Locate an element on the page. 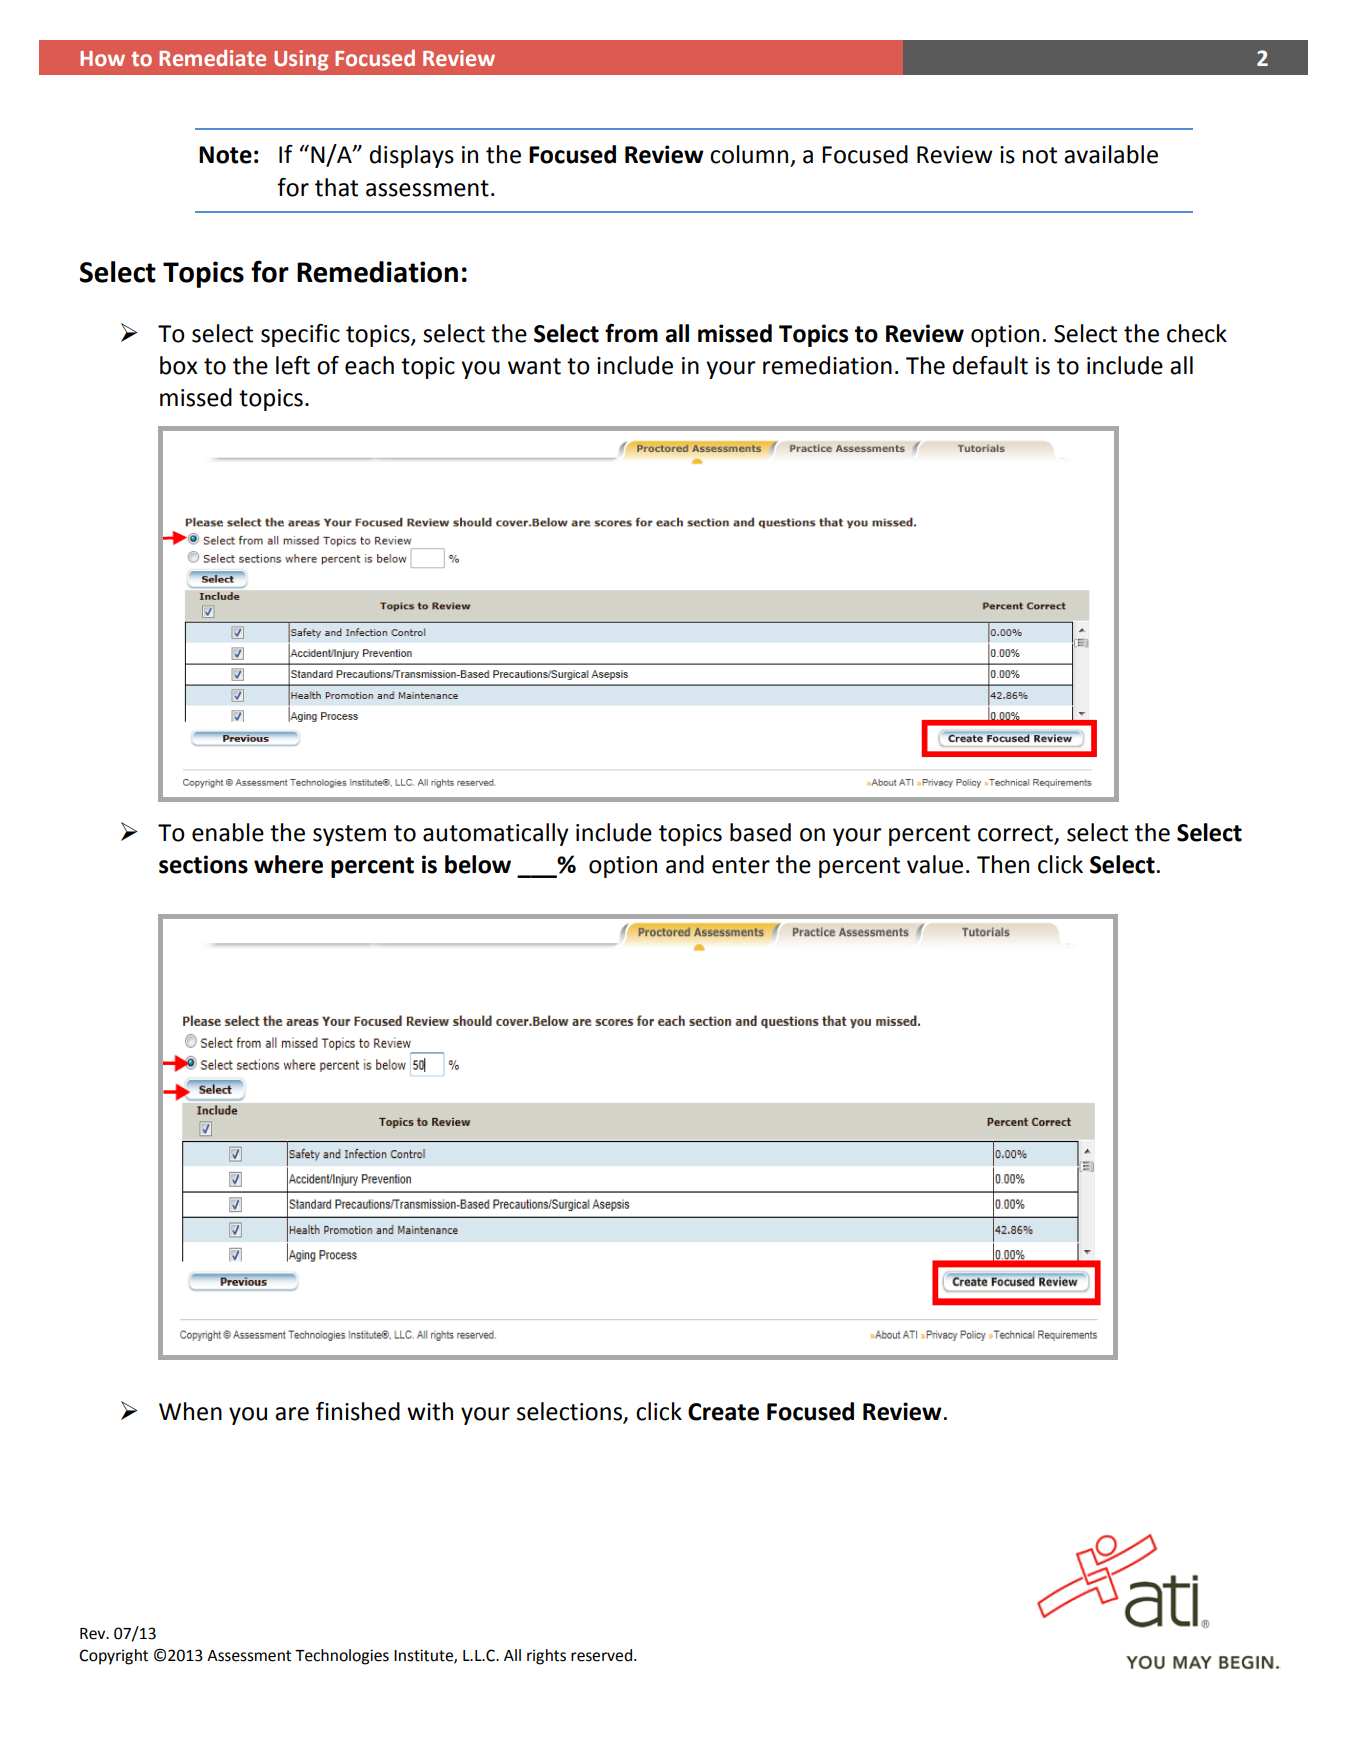  column is located at coordinates (749, 154).
